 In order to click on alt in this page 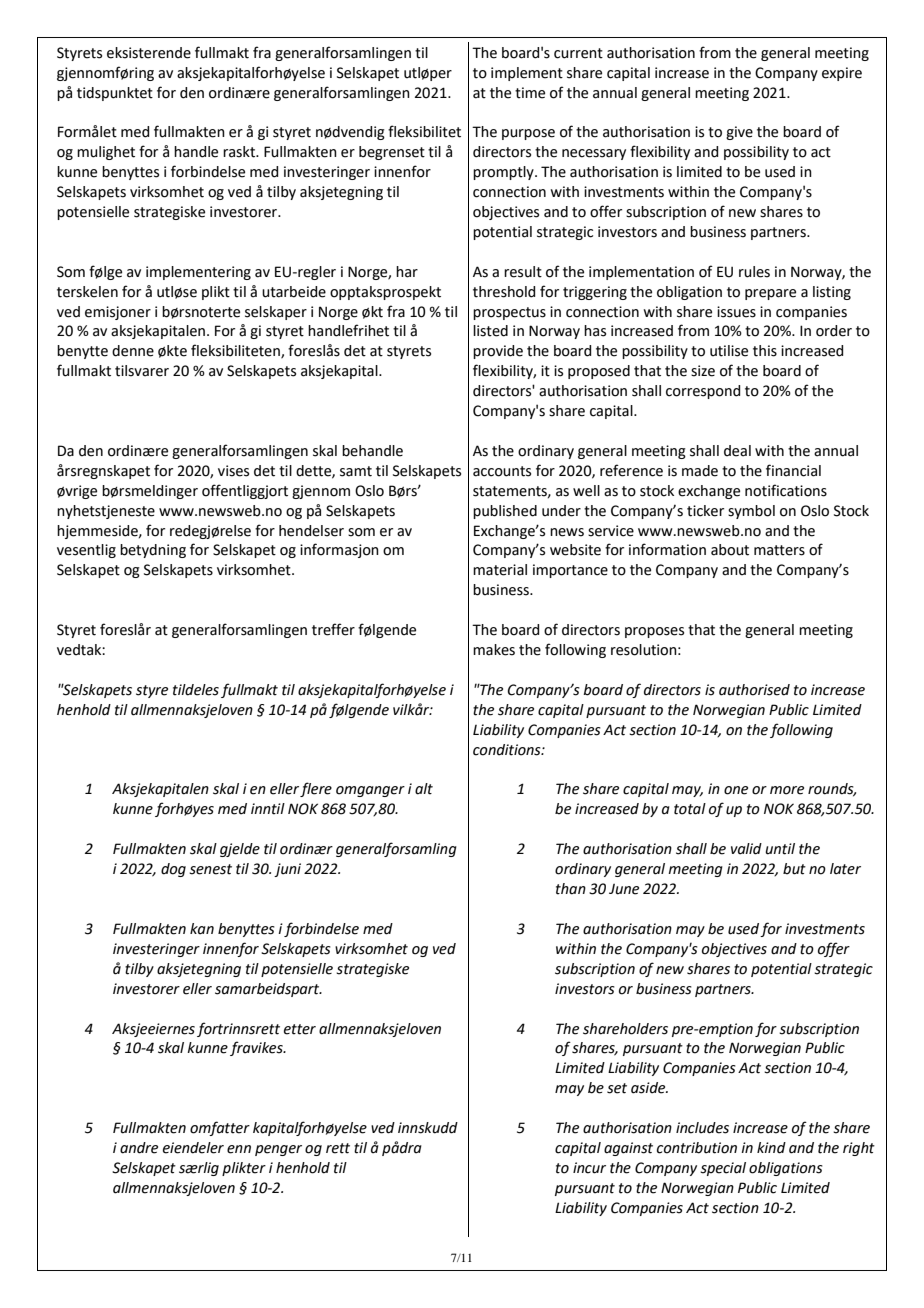, I will do `click(424, 789)`.
